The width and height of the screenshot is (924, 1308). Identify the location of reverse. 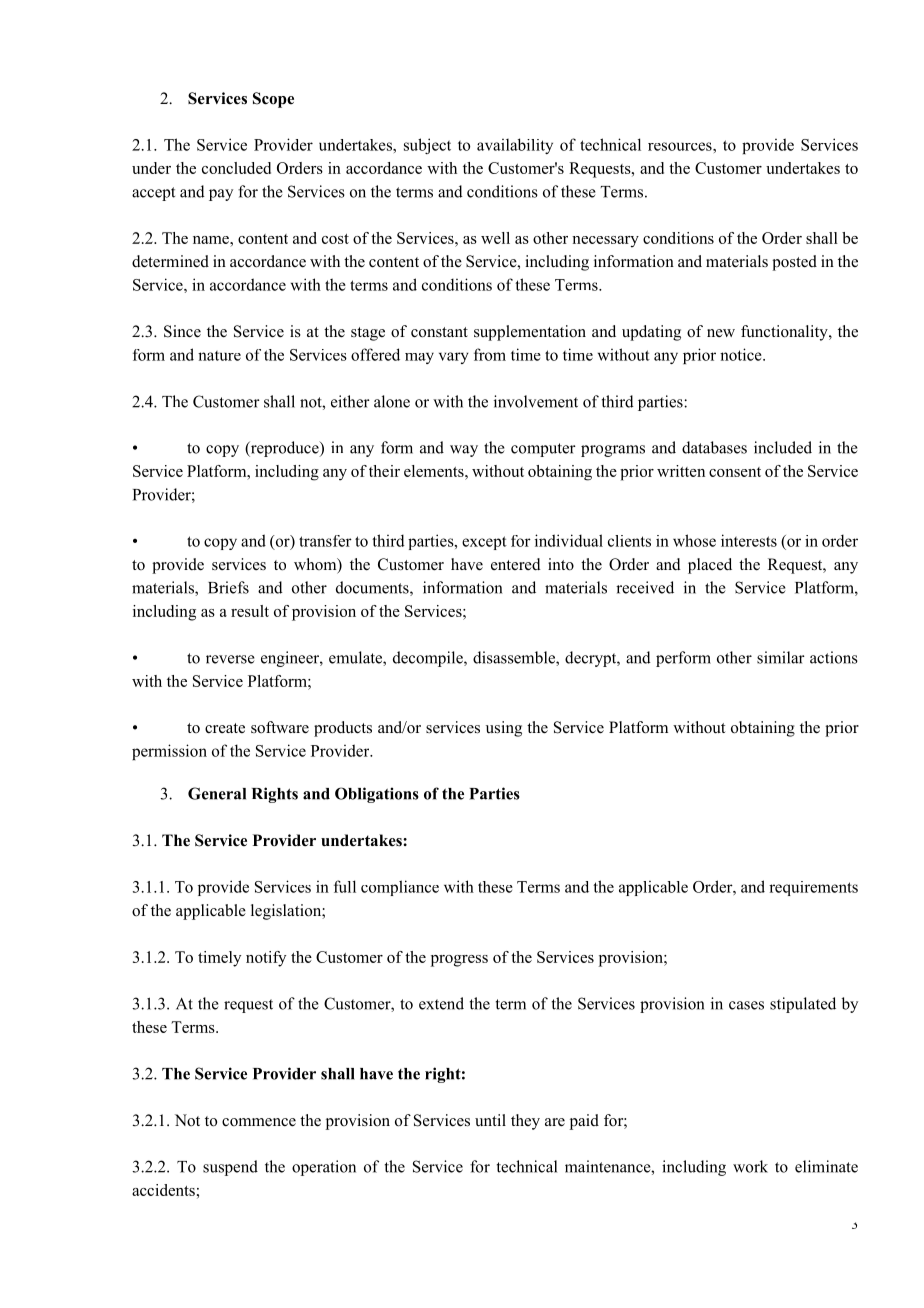
(230, 659).
